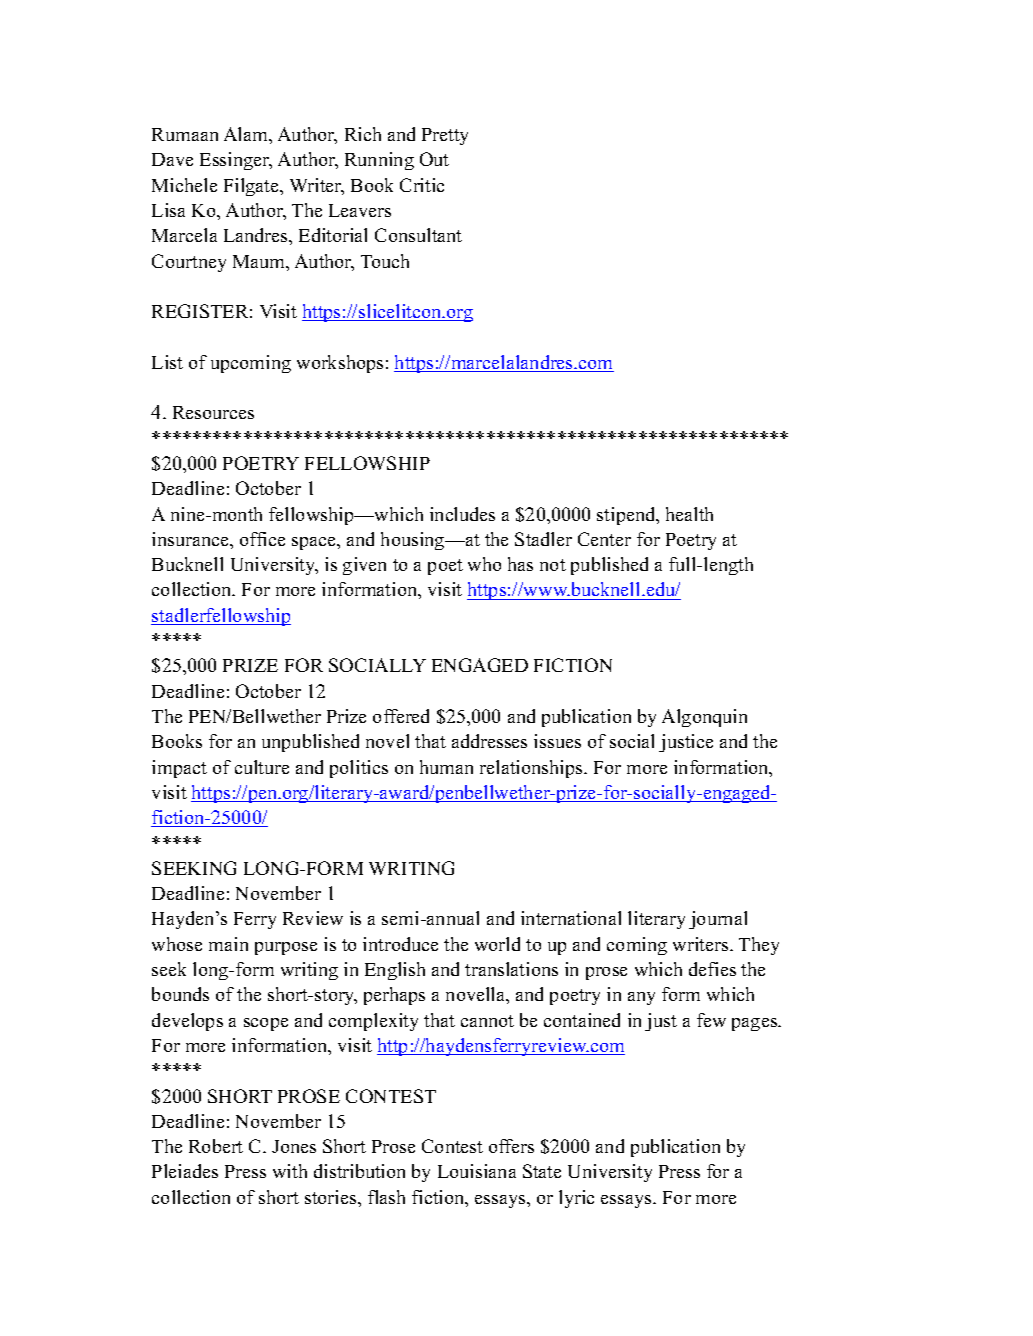 Image resolution: width=1033 pixels, height=1336 pixels. I want to click on culture, so click(262, 767).
